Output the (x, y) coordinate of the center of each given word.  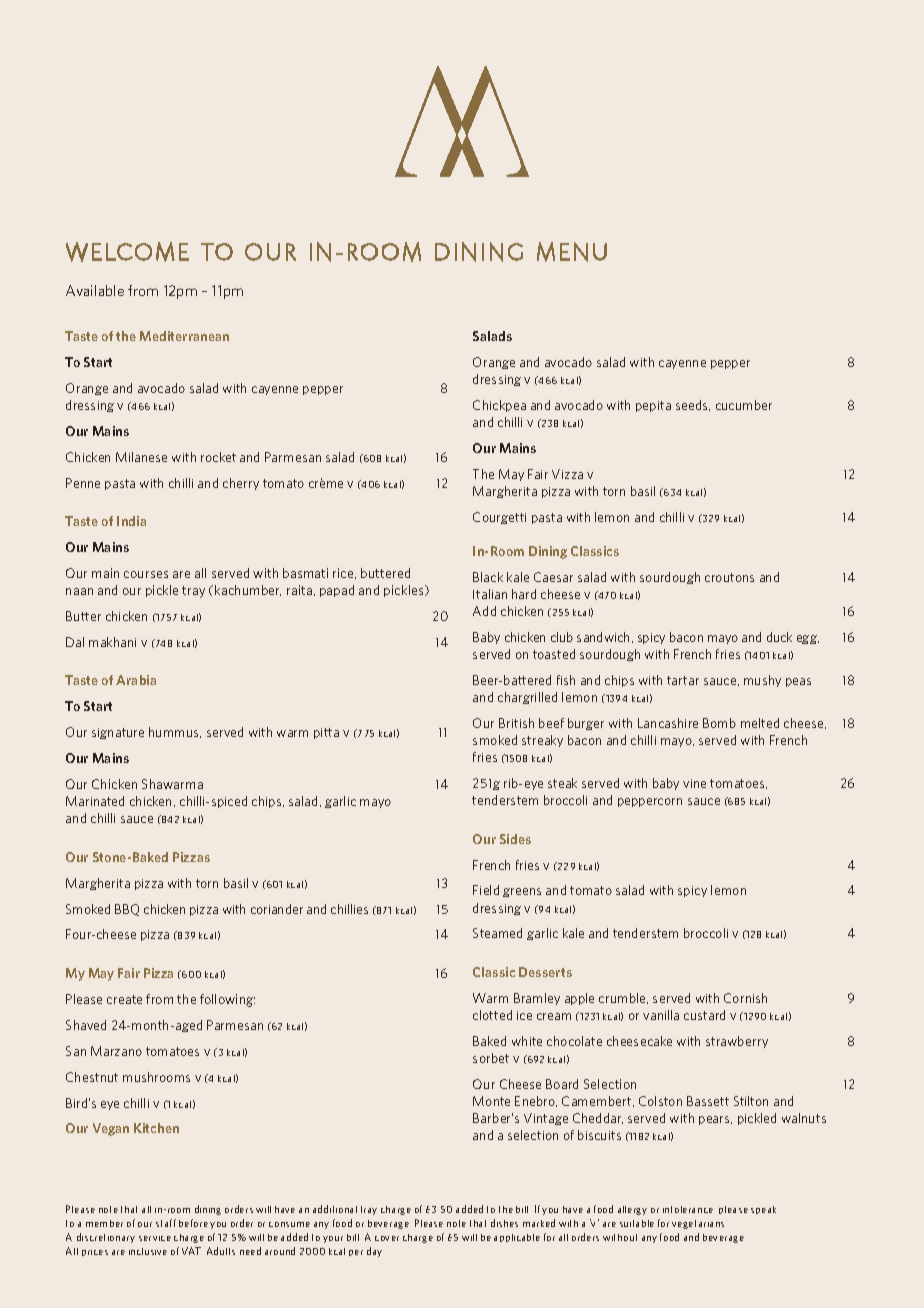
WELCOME (127, 252)
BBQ (127, 910)
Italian (490, 594)
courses (146, 574)
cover (387, 1238)
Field (486, 890)
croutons (729, 577)
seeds (693, 405)
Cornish (745, 998)
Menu (572, 252)
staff (166, 1223)
